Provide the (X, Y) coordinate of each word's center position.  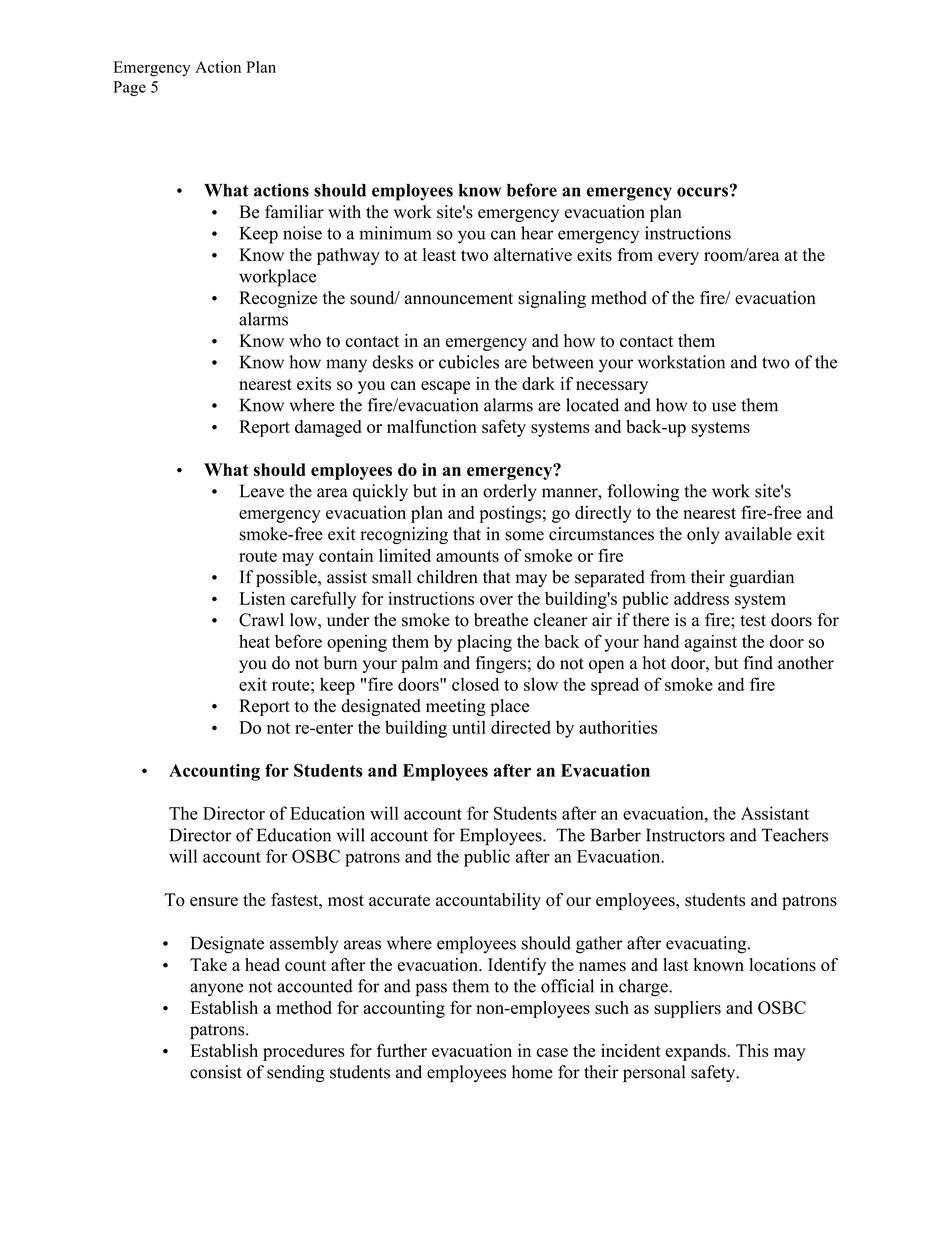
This (752, 1050)
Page (129, 88)
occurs (703, 191)
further (402, 1050)
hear (537, 233)
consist (216, 1072)
